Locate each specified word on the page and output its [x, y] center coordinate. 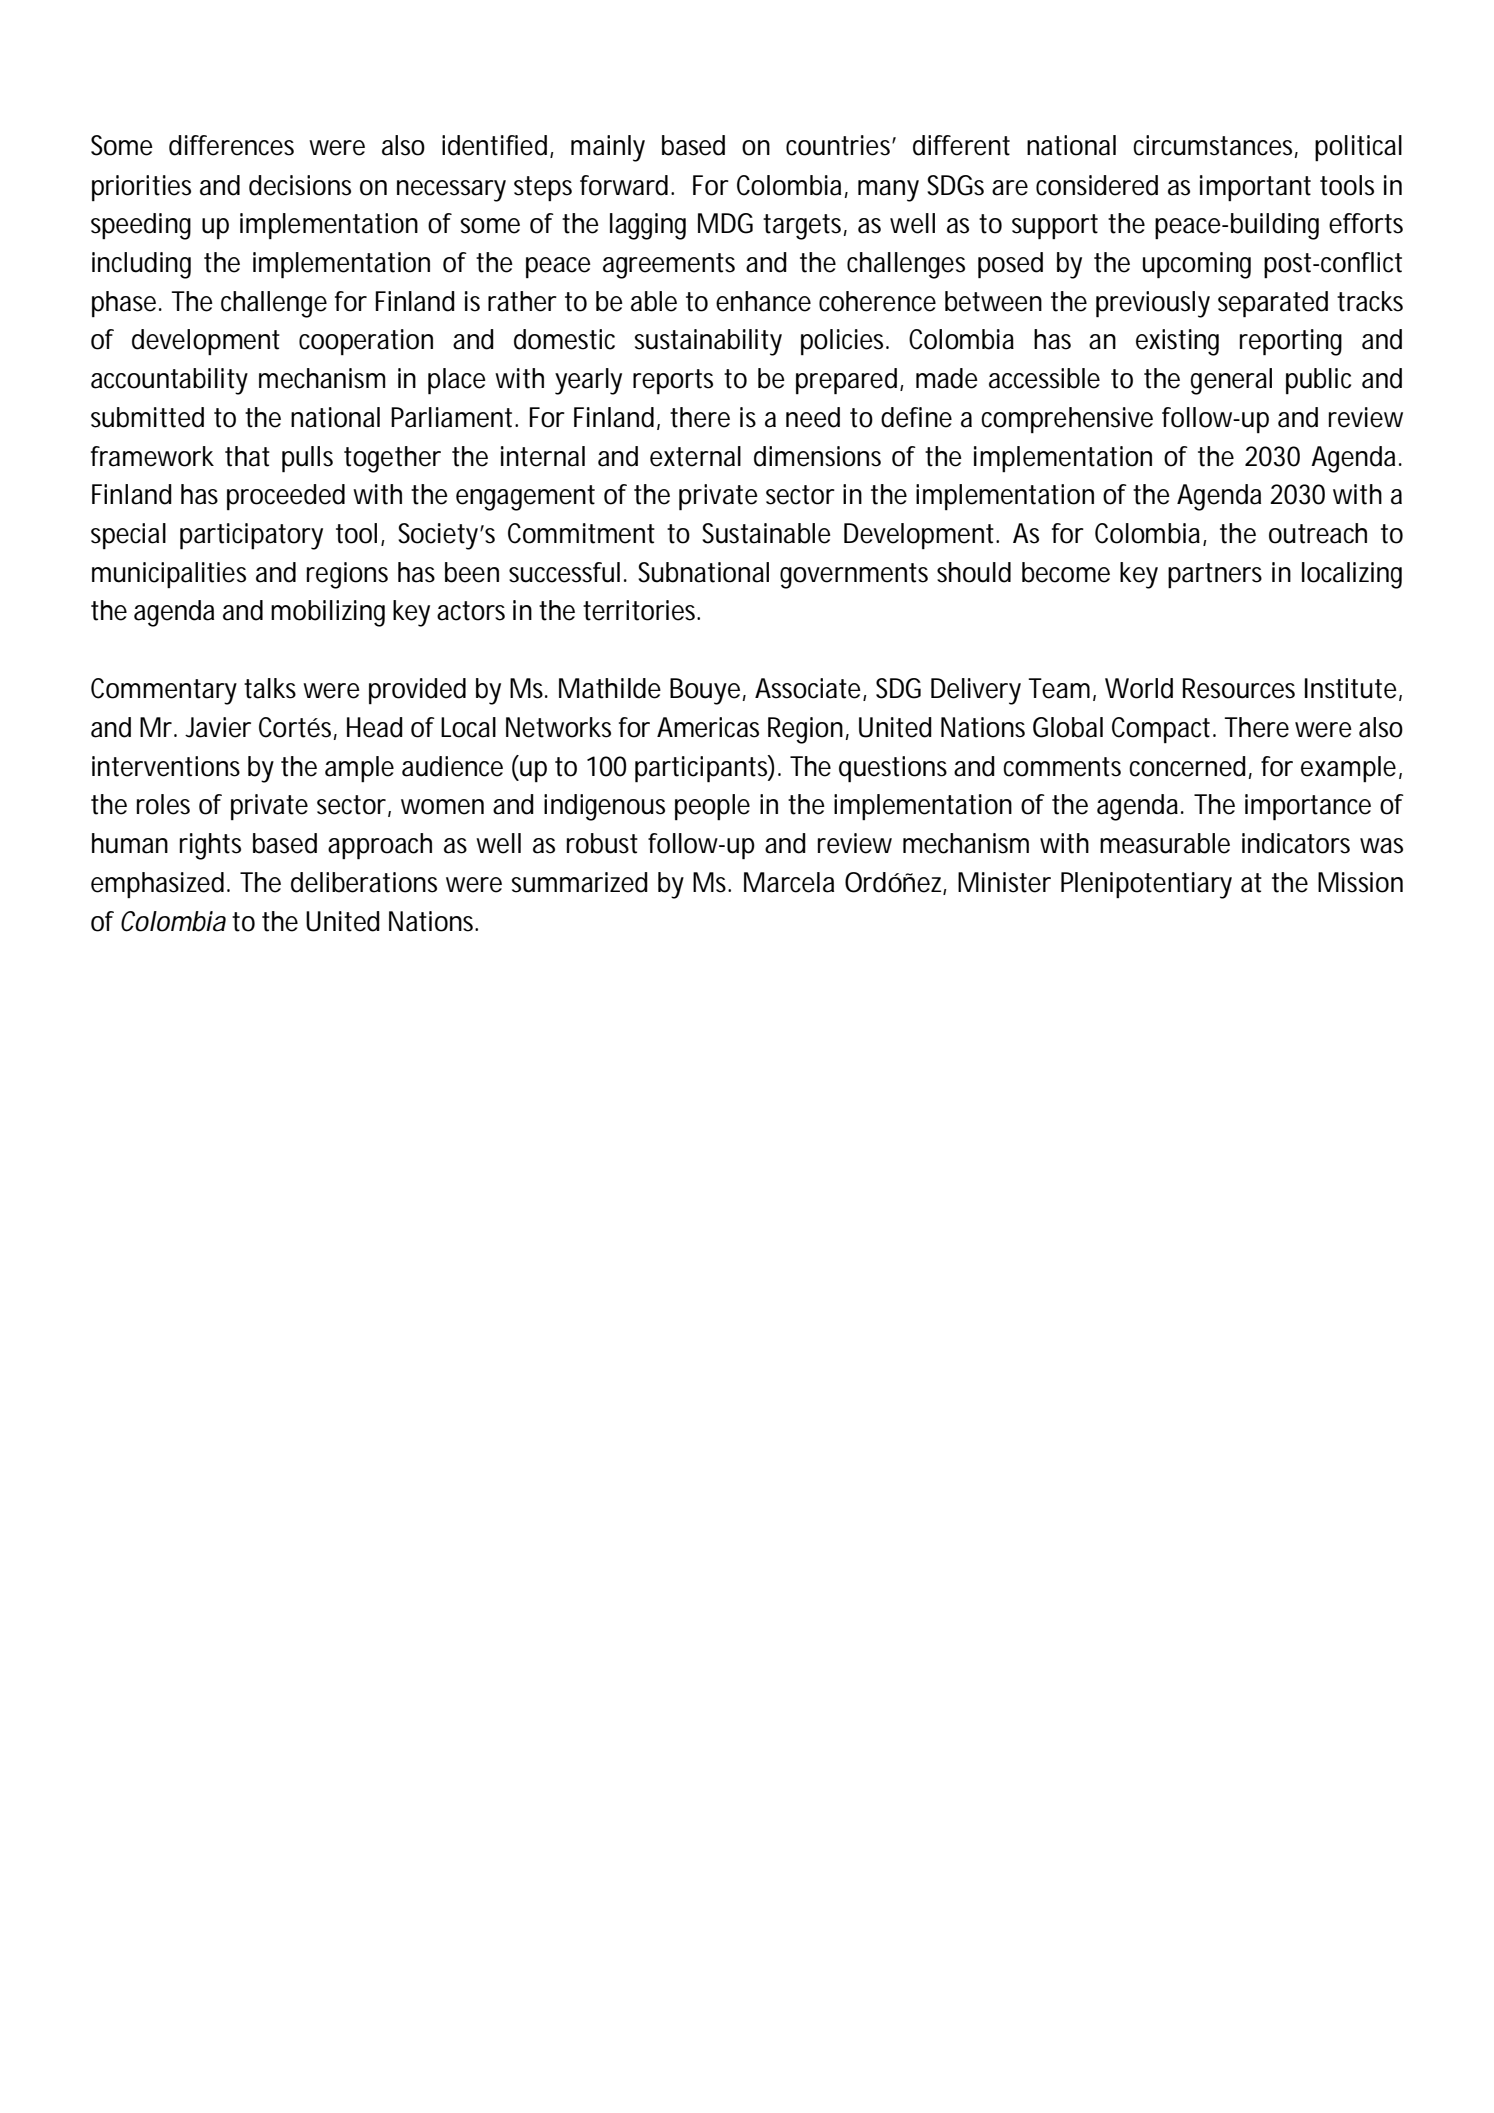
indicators [1296, 843]
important [1255, 188]
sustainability [708, 342]
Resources [1239, 688]
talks [270, 688]
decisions [300, 185]
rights [210, 846]
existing [1177, 342]
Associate [808, 688]
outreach [1318, 533]
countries [839, 145]
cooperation [366, 342]
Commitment [581, 533]
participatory [251, 536]
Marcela [789, 882]
